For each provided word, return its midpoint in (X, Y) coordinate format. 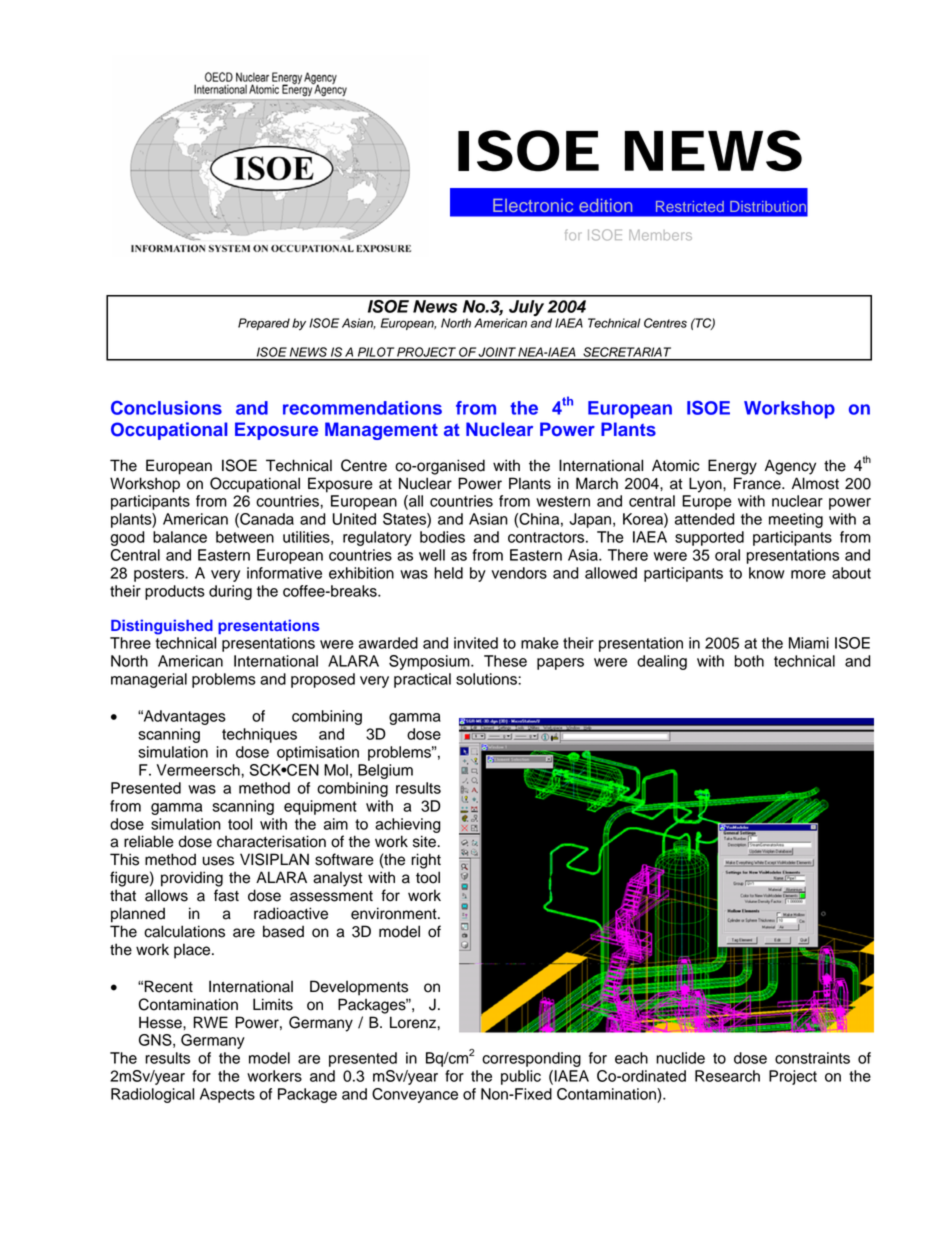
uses (218, 861)
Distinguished (162, 627)
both (749, 661)
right (426, 861)
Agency (790, 467)
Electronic (533, 205)
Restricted (690, 206)
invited (476, 643)
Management (381, 431)
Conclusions (166, 408)
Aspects (227, 1095)
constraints (812, 1058)
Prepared (264, 324)
